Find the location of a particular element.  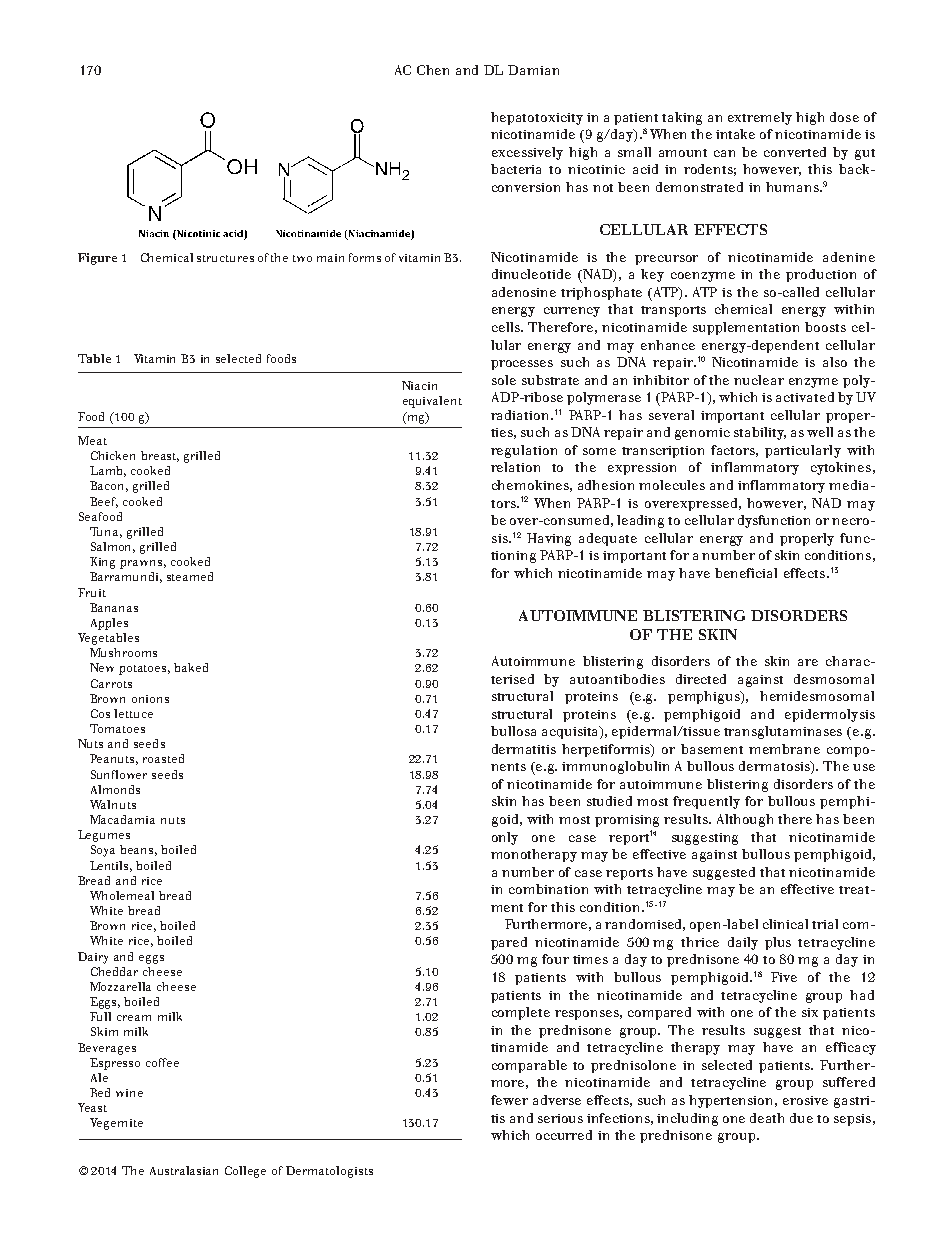

beneficial is located at coordinates (746, 573).
